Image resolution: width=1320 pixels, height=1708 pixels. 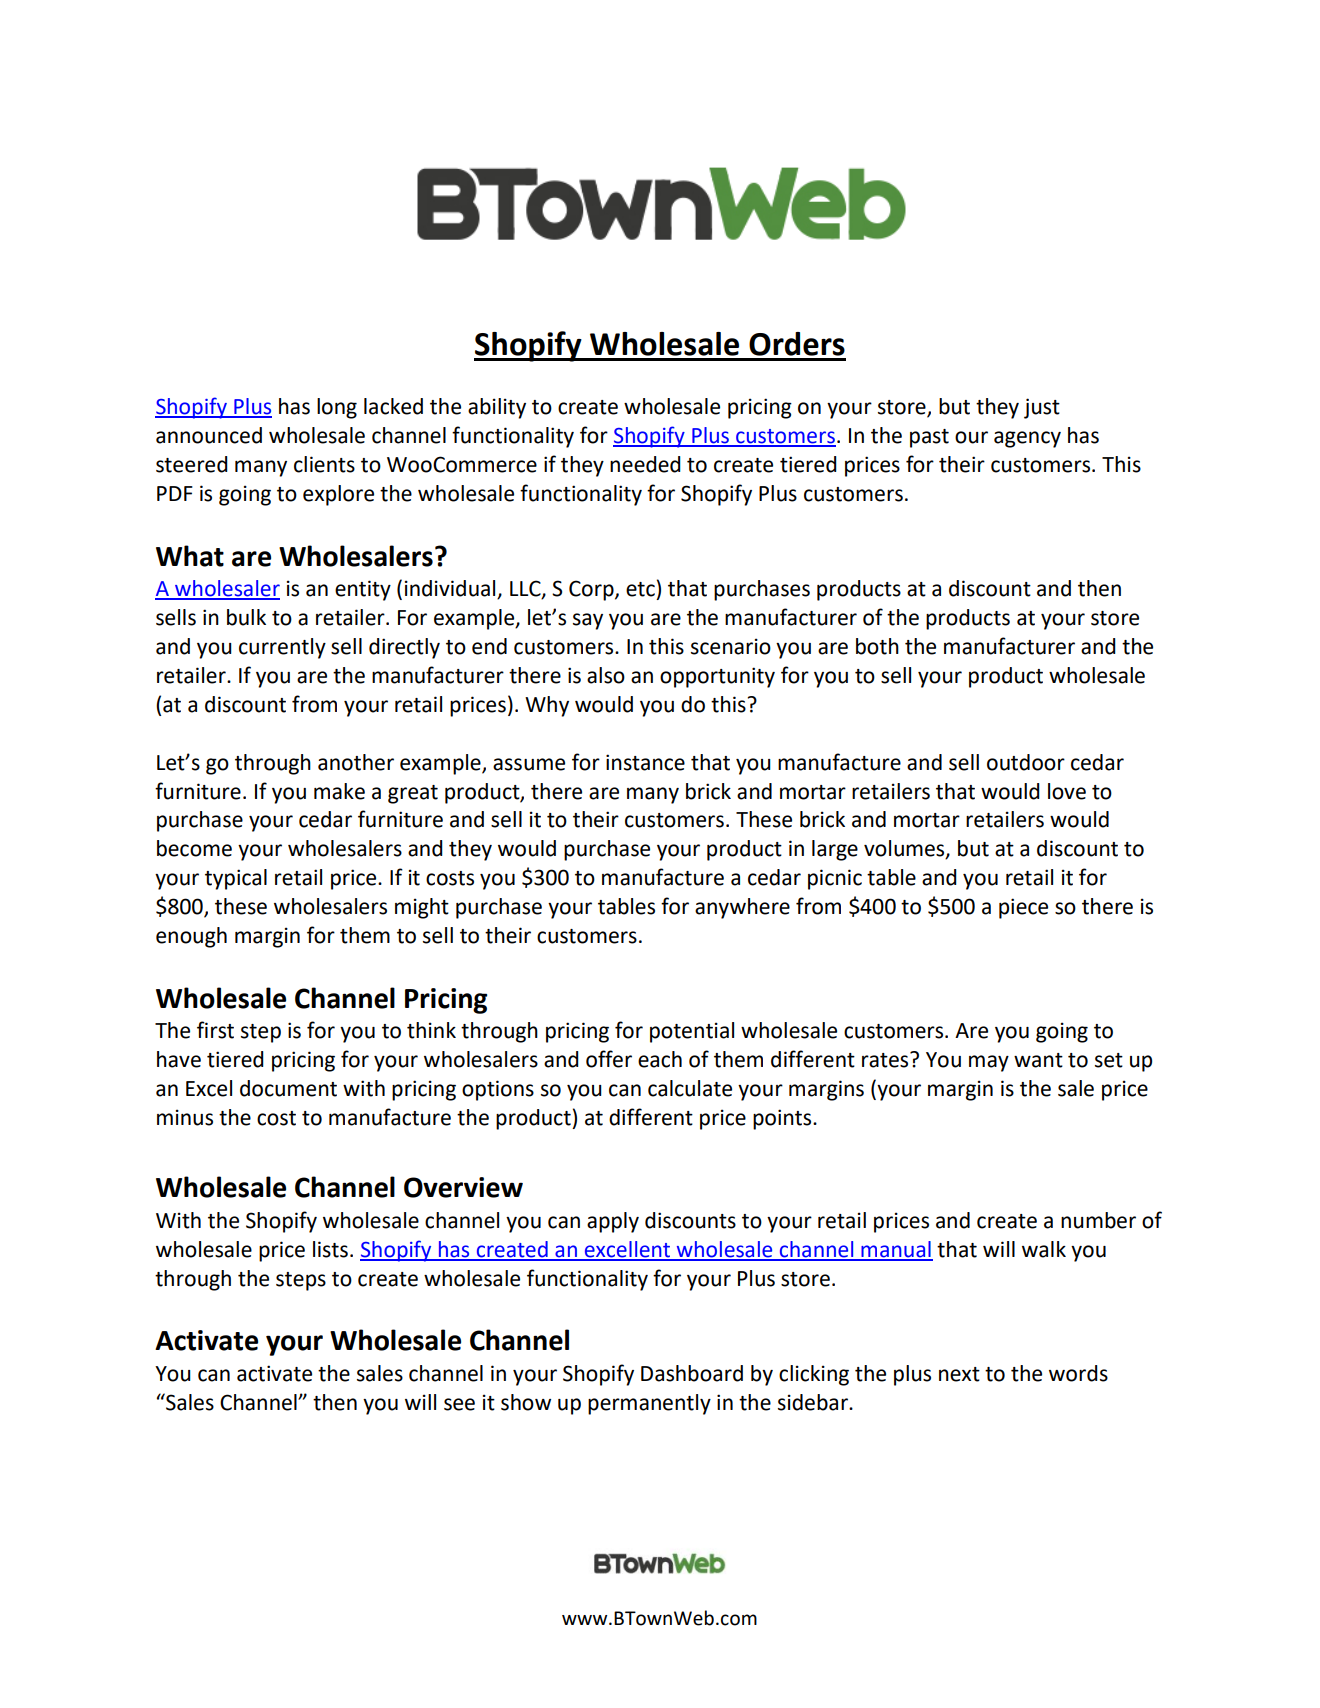 I want to click on outdoor, so click(x=1026, y=762).
